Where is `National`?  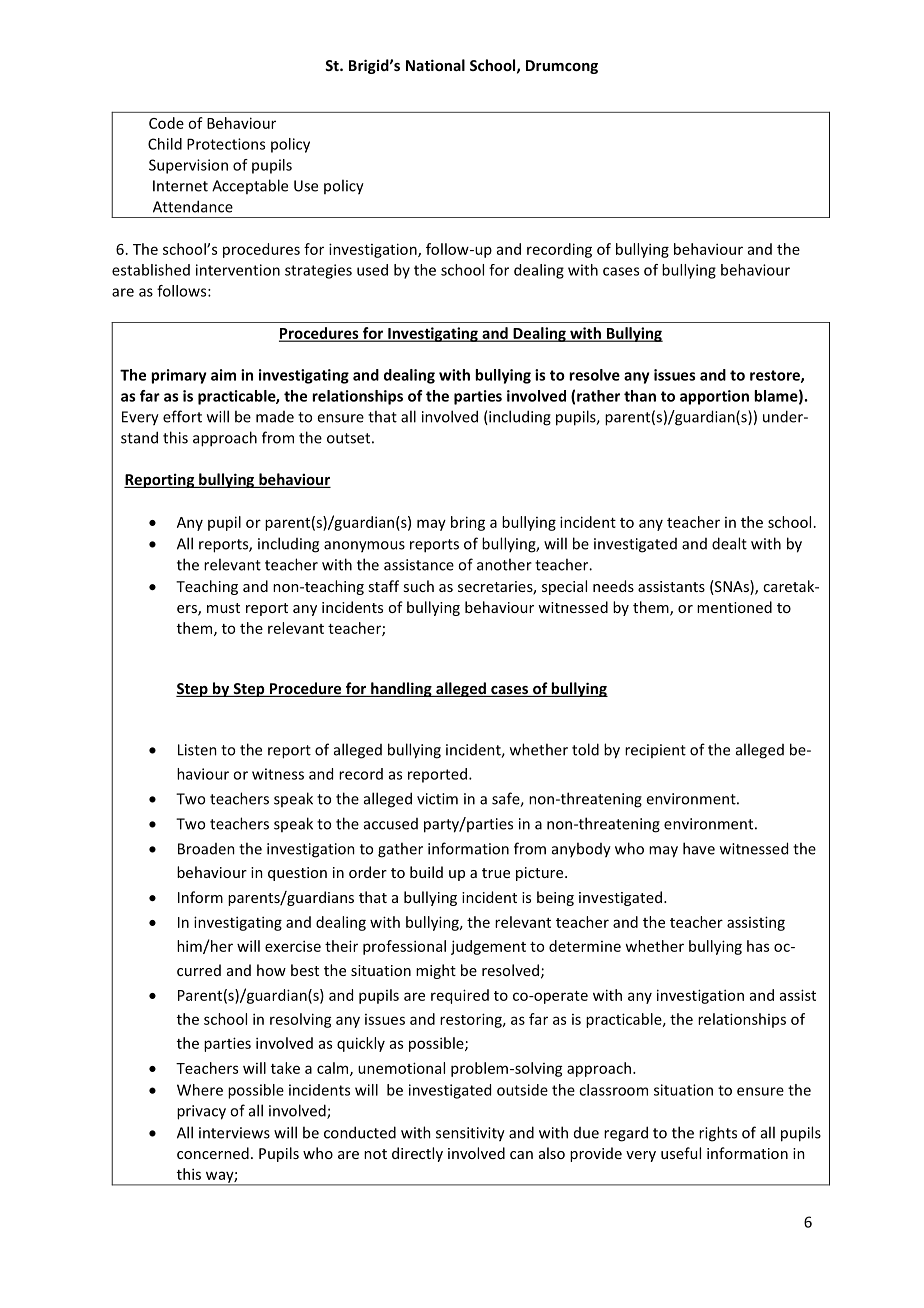
National is located at coordinates (435, 65).
